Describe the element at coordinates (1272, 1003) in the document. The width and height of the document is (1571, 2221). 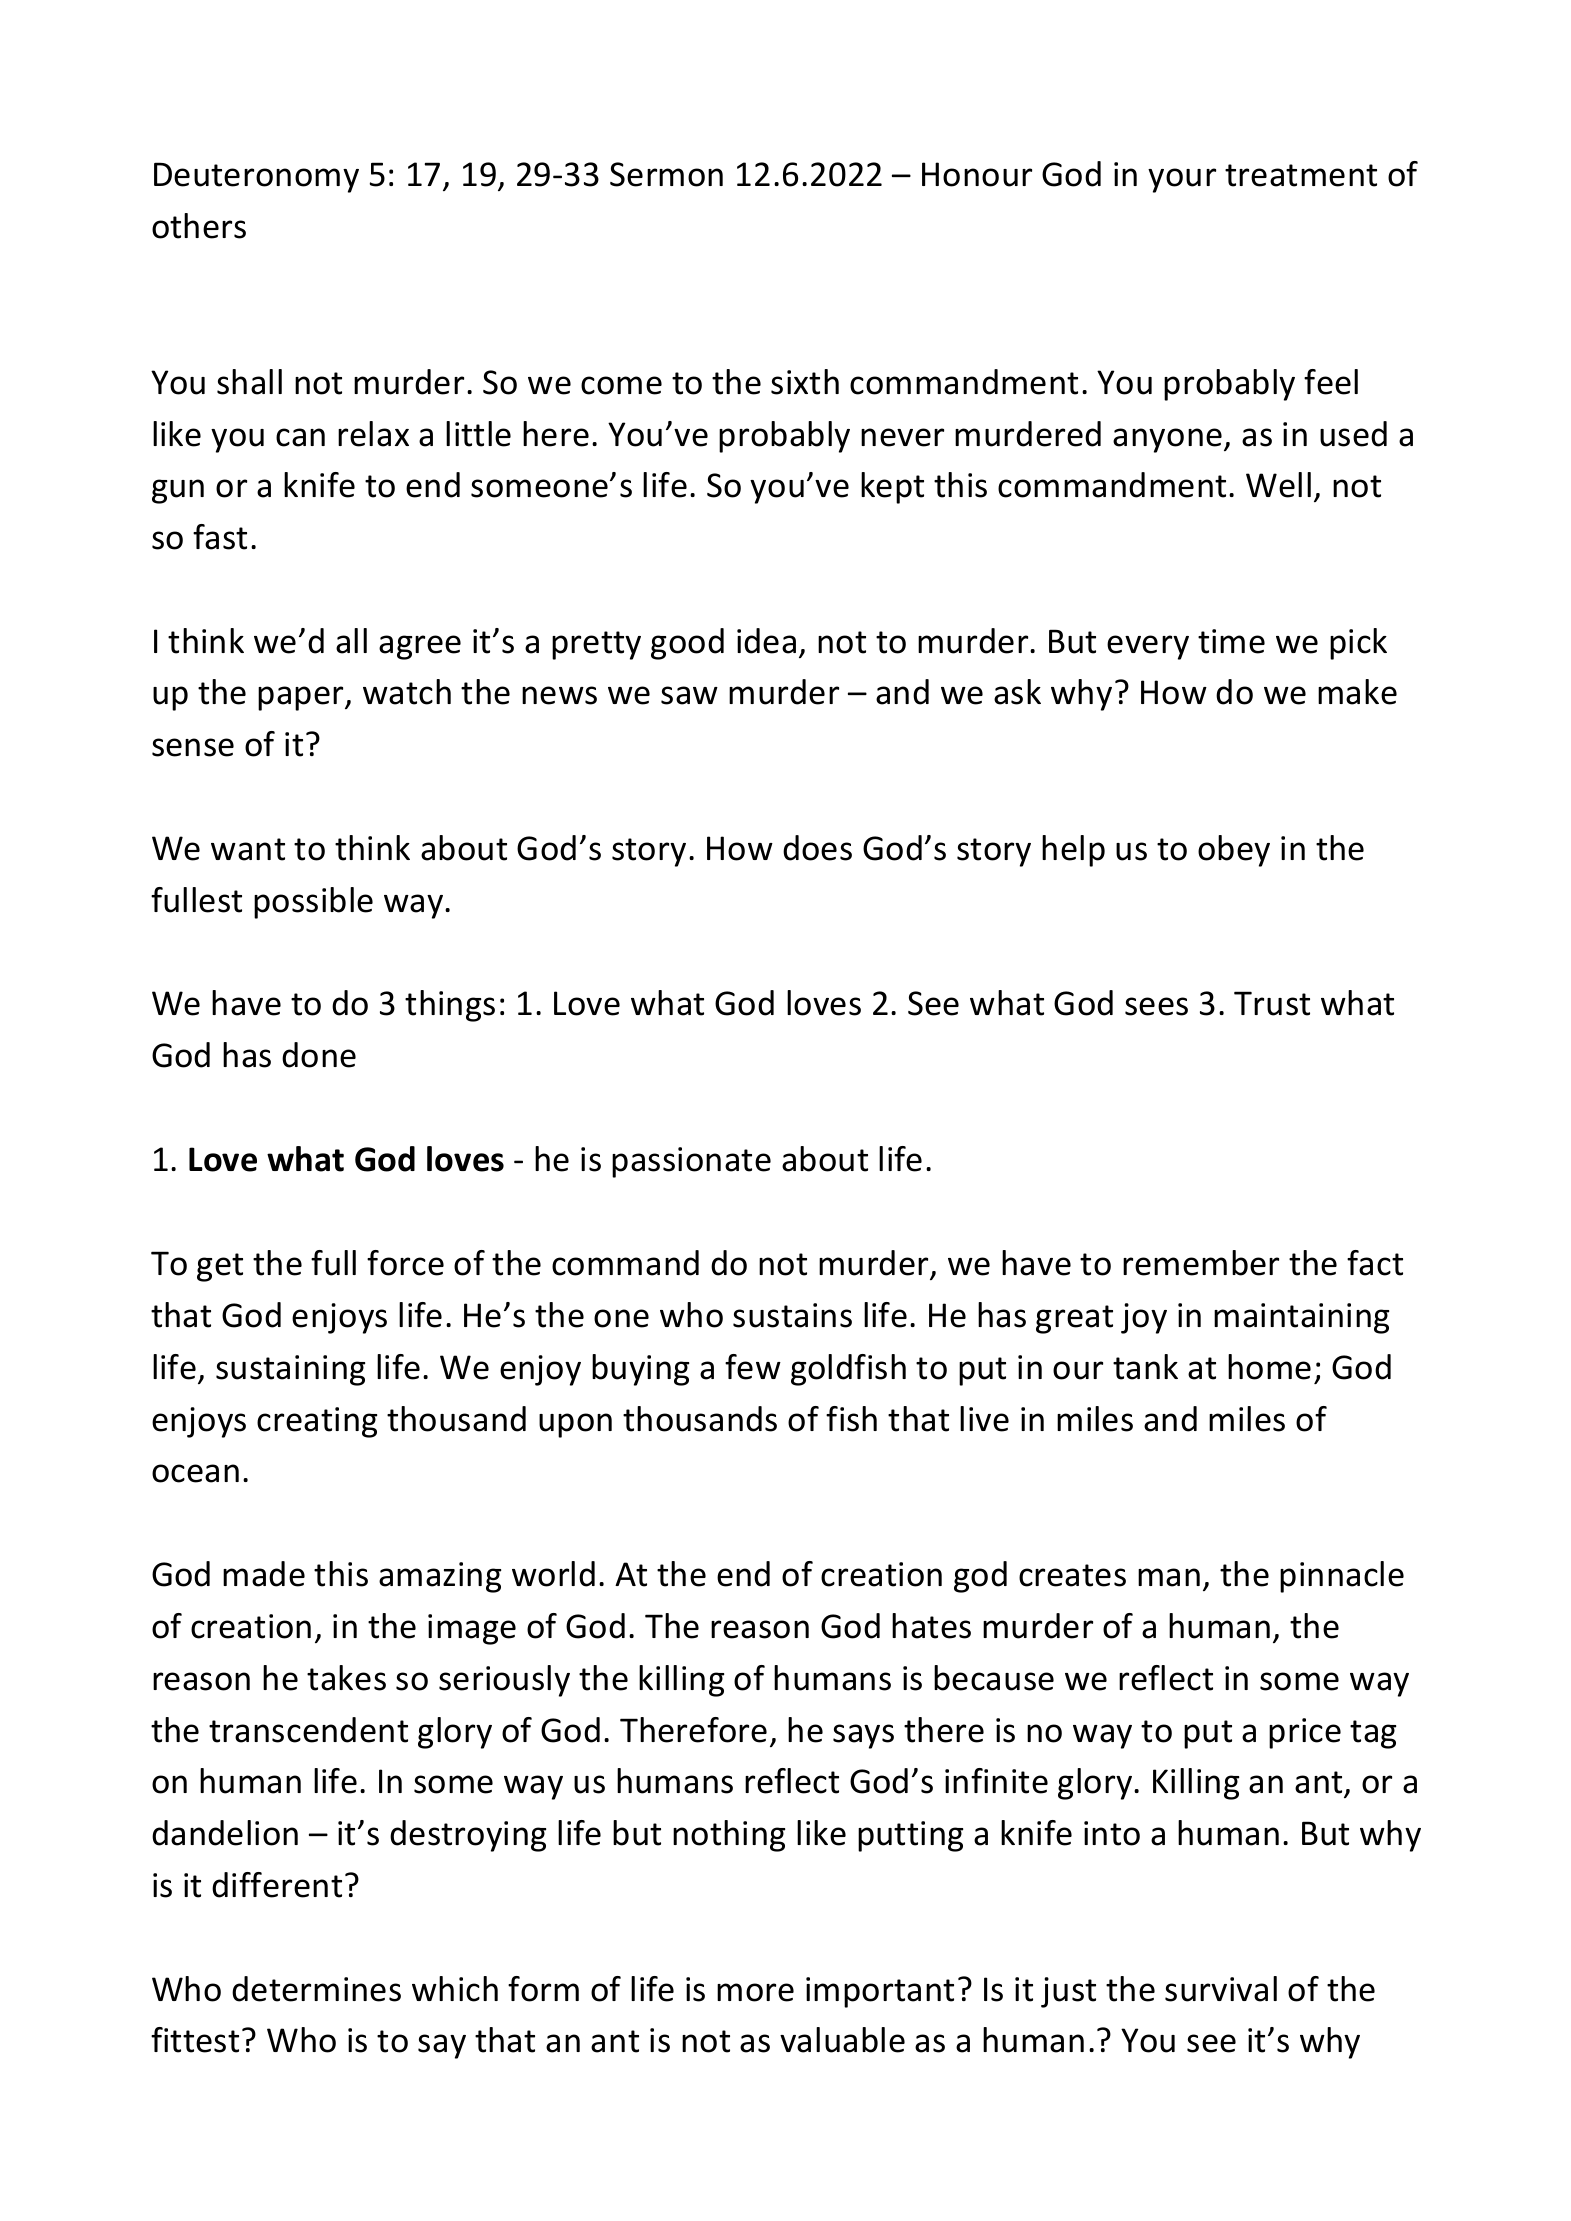
I see `Trust` at that location.
